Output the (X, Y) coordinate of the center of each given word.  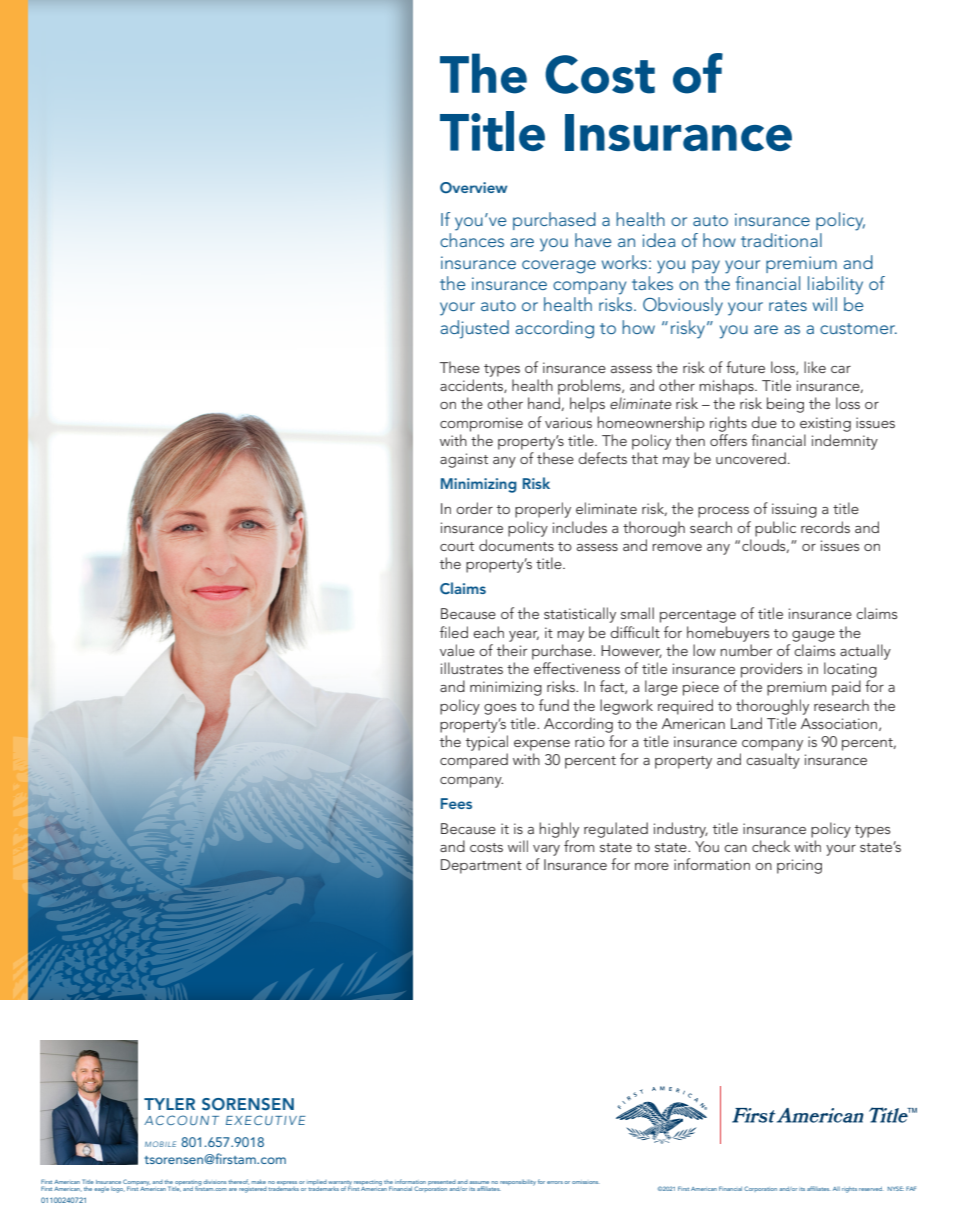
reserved (871, 1189)
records (825, 527)
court (457, 546)
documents (516, 545)
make (258, 1182)
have (593, 240)
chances (472, 240)
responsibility (518, 1183)
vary (546, 850)
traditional (781, 240)
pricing (799, 866)
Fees (456, 803)
